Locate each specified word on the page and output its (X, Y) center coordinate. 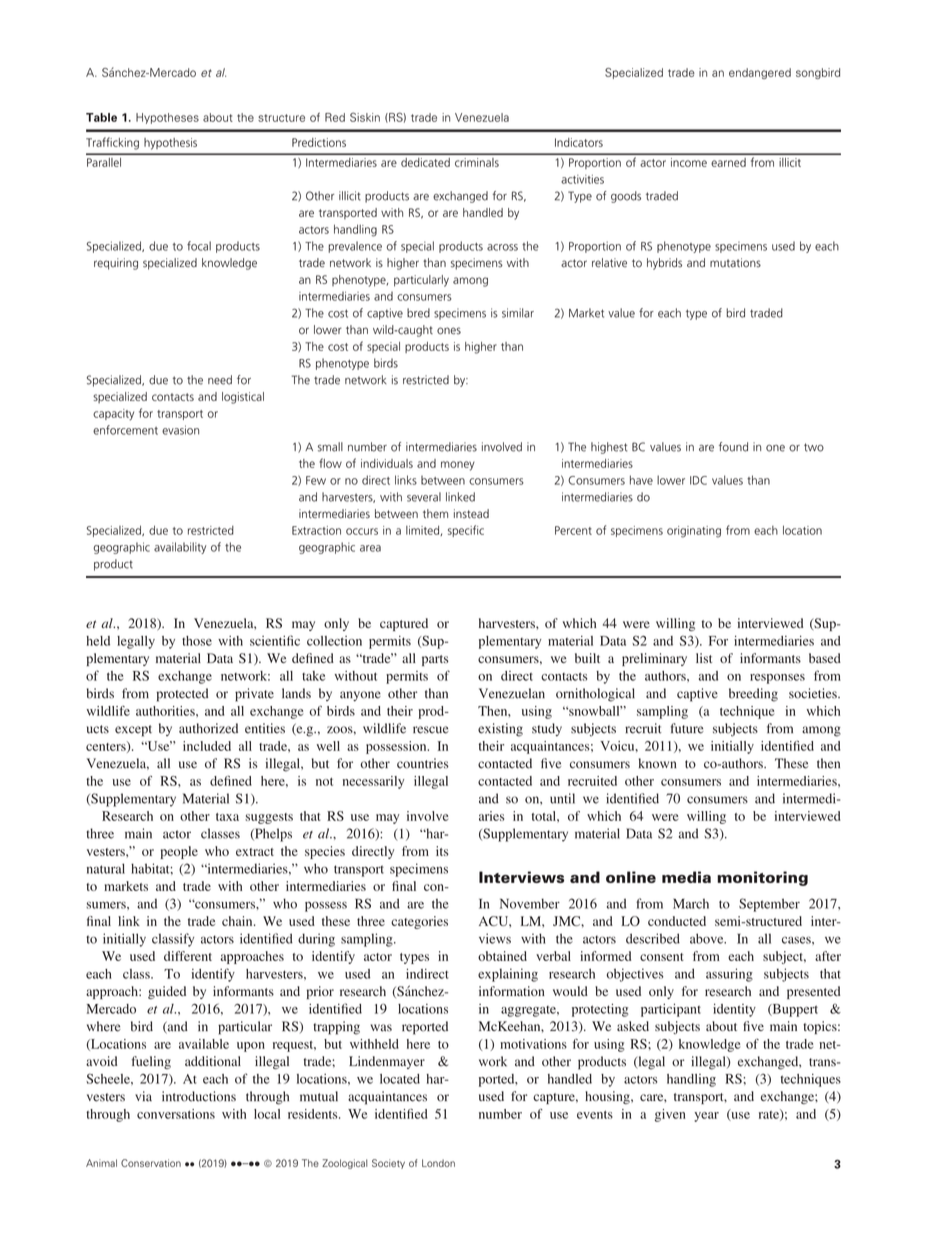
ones (449, 331)
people (179, 852)
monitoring (762, 878)
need (220, 380)
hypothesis (170, 144)
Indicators (579, 142)
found (733, 447)
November (530, 903)
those (197, 641)
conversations (176, 1114)
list (704, 658)
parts (435, 660)
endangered (760, 73)
